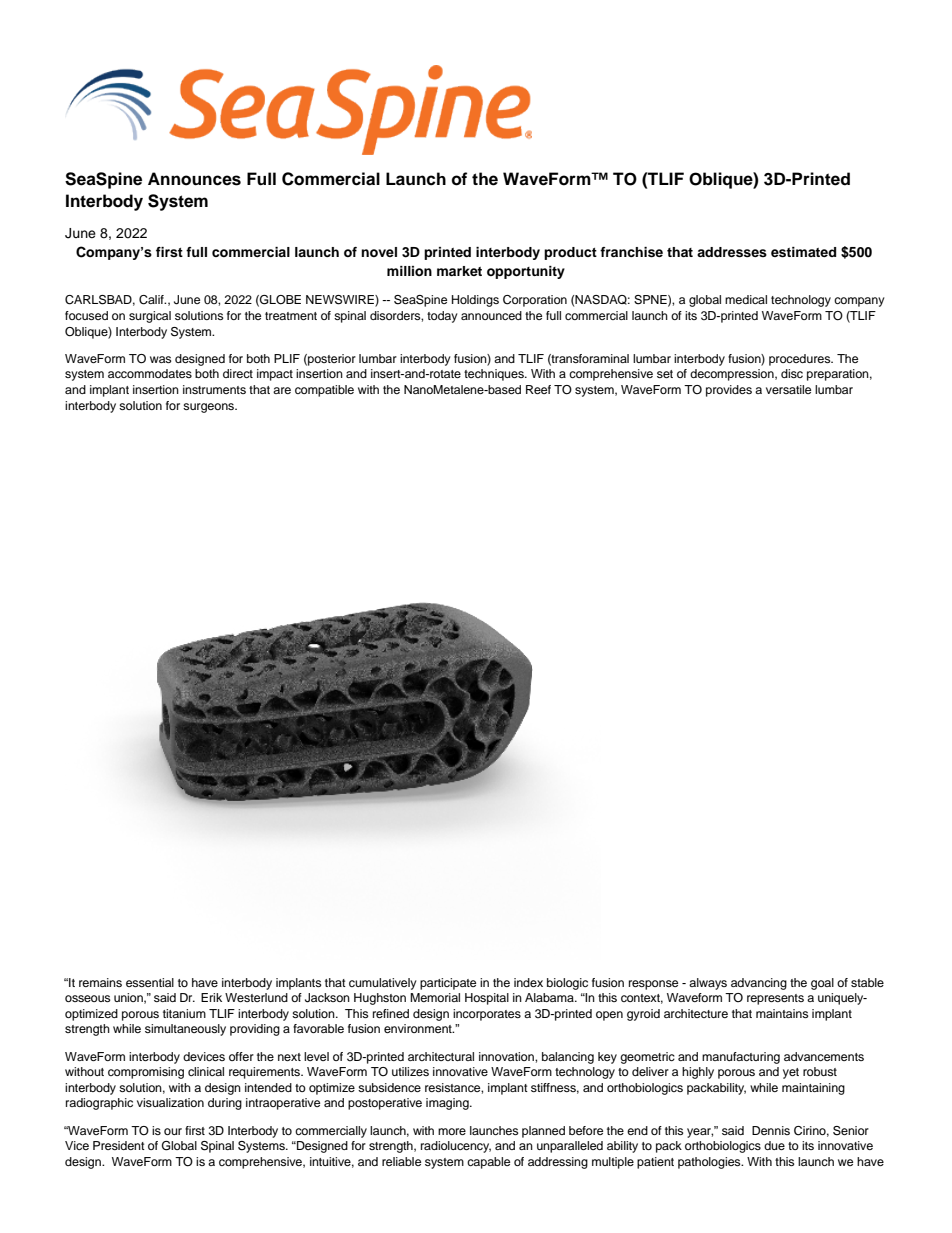  I want to click on participate, so click(448, 984).
